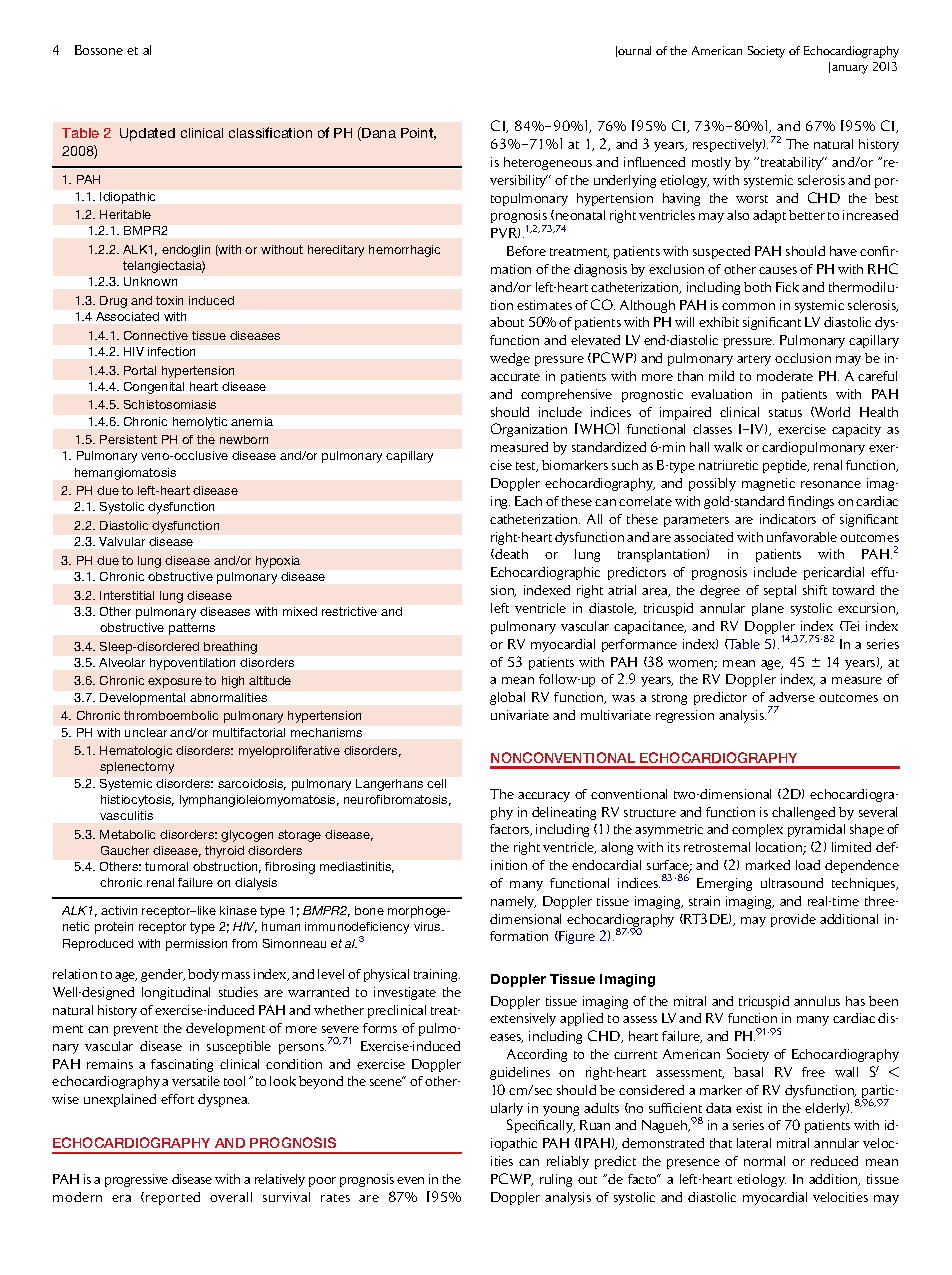  Describe the element at coordinates (507, 698) in the screenshot. I see `global` at that location.
